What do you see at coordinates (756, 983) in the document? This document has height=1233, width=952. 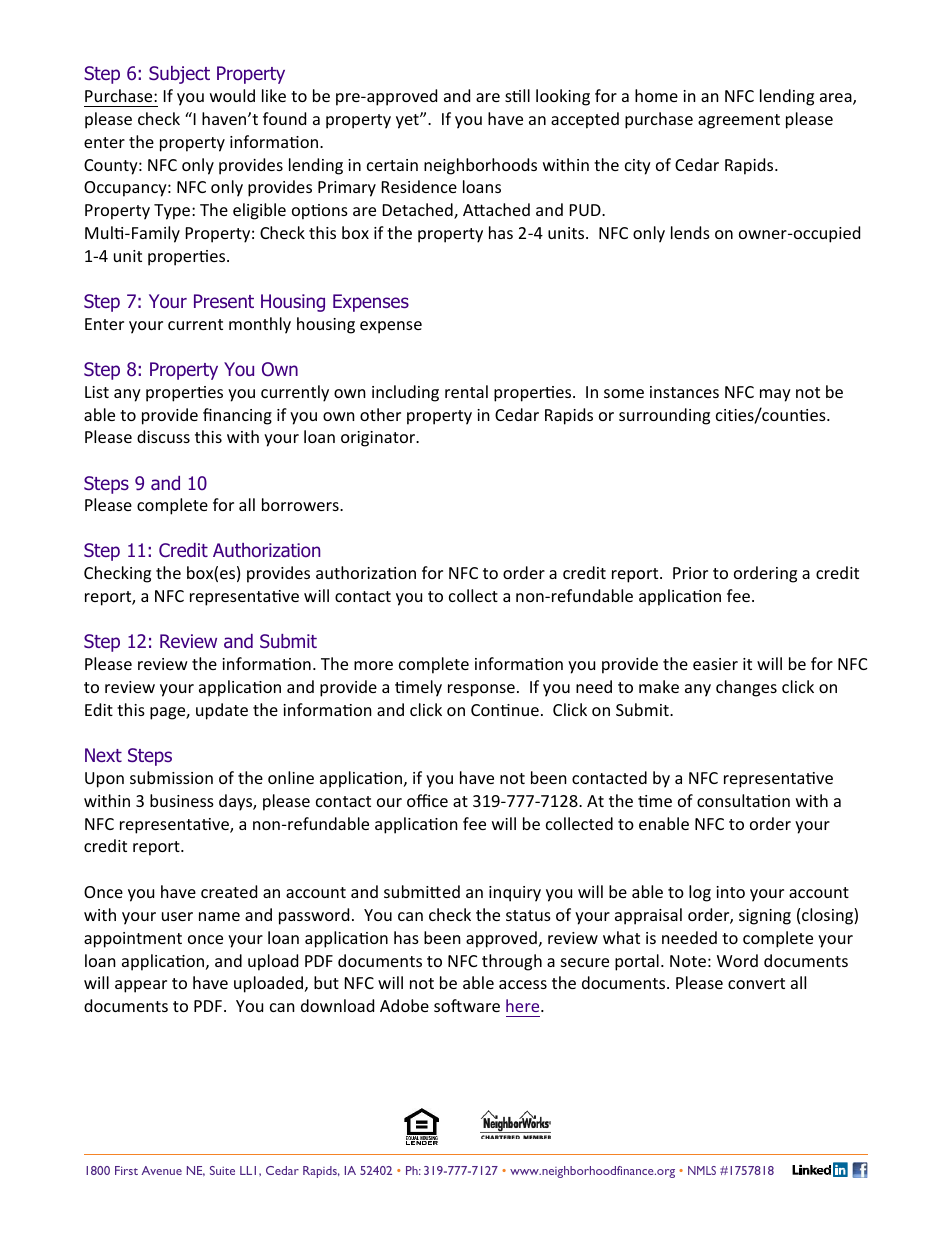 I see `convert` at bounding box center [756, 983].
